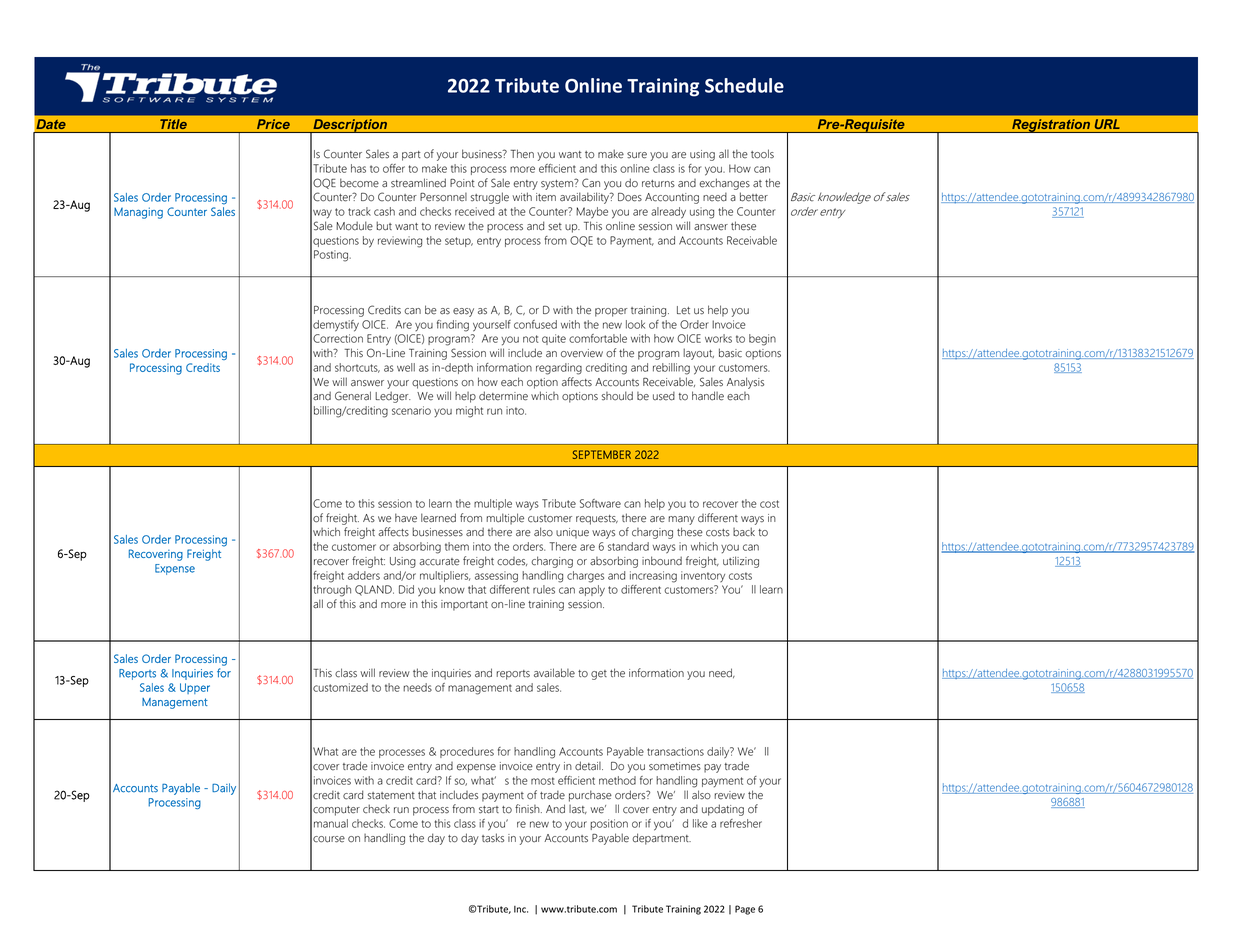  I want to click on manual, so click(331, 823).
